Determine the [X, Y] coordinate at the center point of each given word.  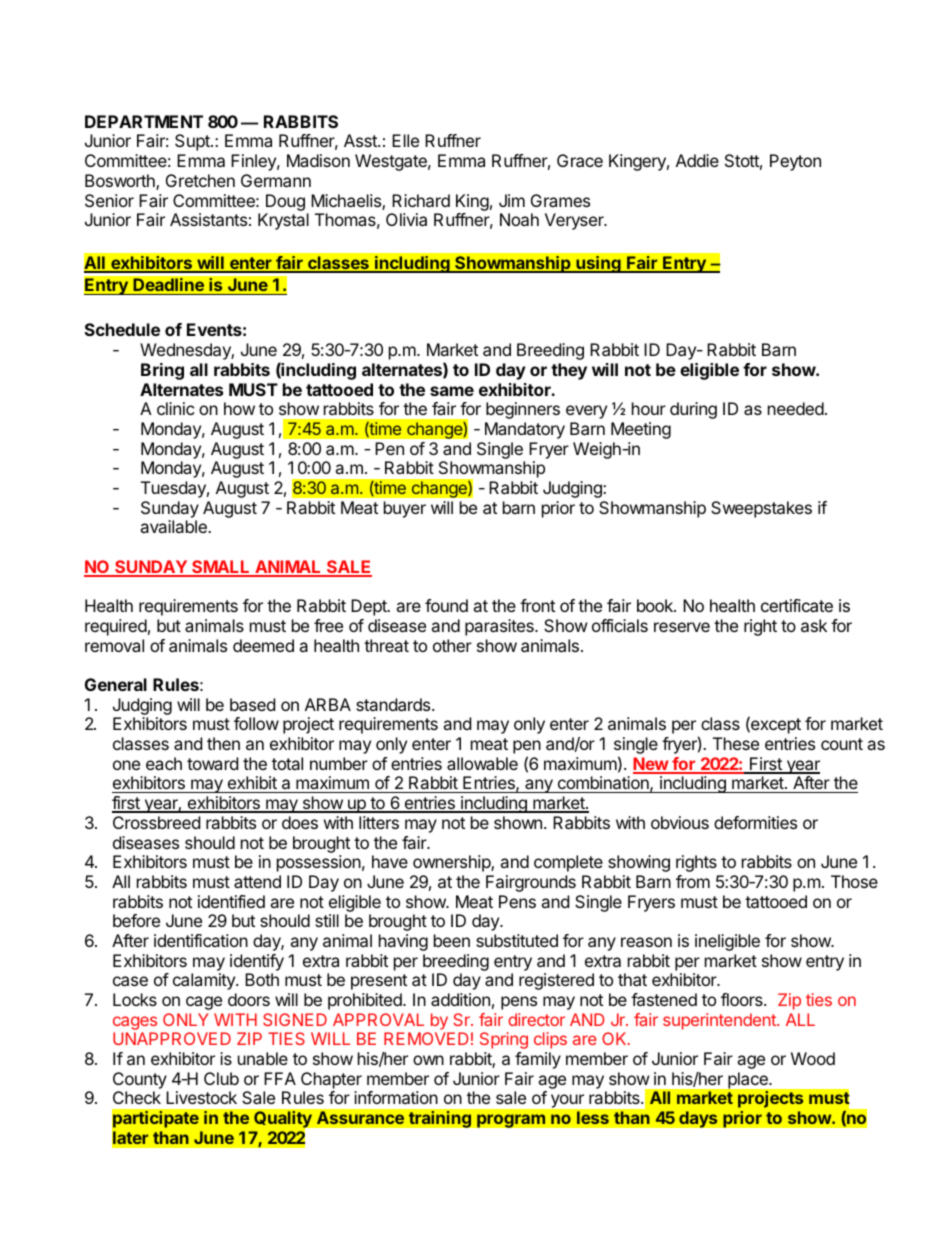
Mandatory [525, 430]
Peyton [795, 162]
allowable [482, 763]
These [736, 743]
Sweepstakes [761, 509]
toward [212, 763]
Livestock [201, 1097]
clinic [176, 408]
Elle [405, 140]
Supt [193, 142]
